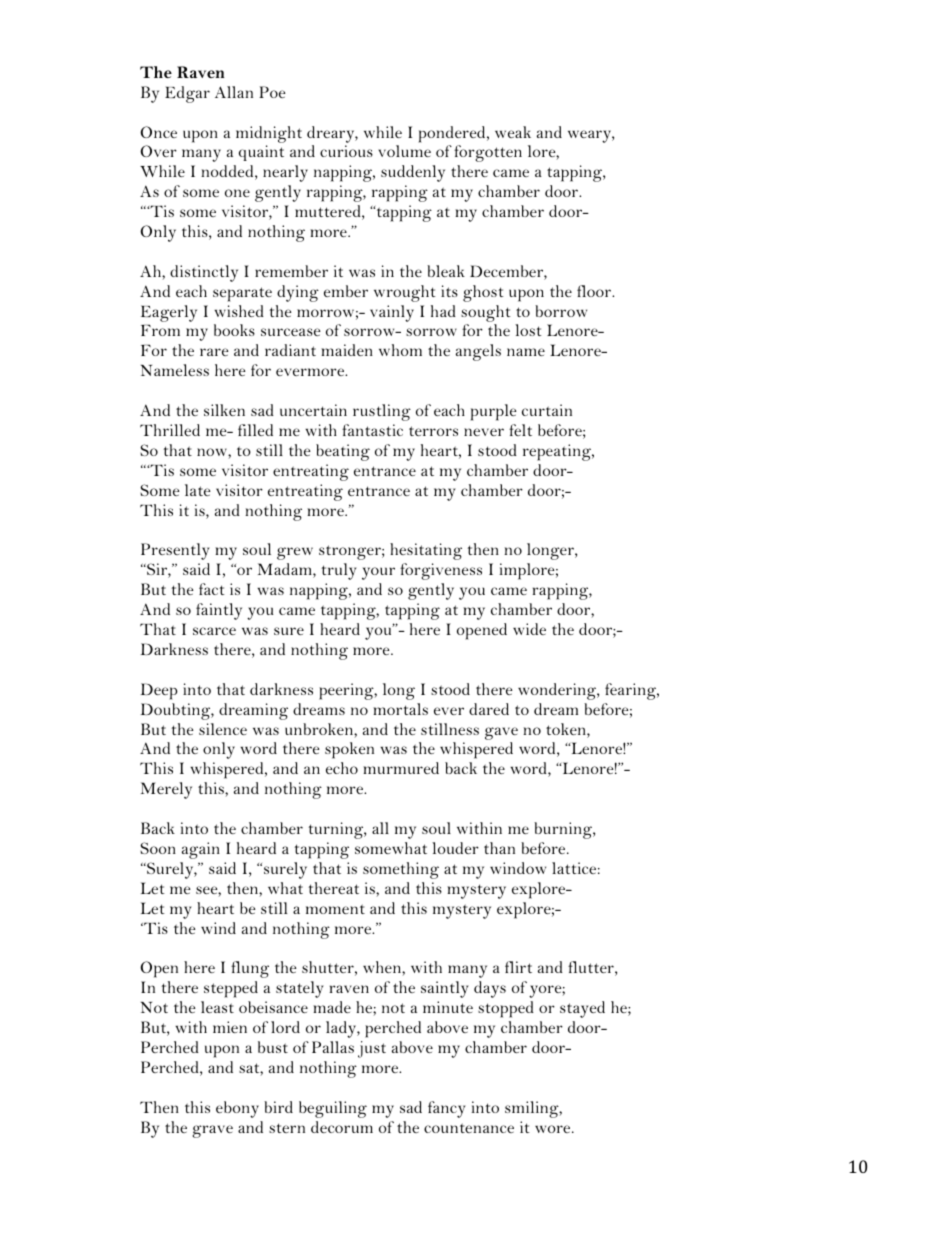 The height and width of the screenshot is (1233, 952). Describe the element at coordinates (518, 967) in the screenshot. I see `flirt` at that location.
